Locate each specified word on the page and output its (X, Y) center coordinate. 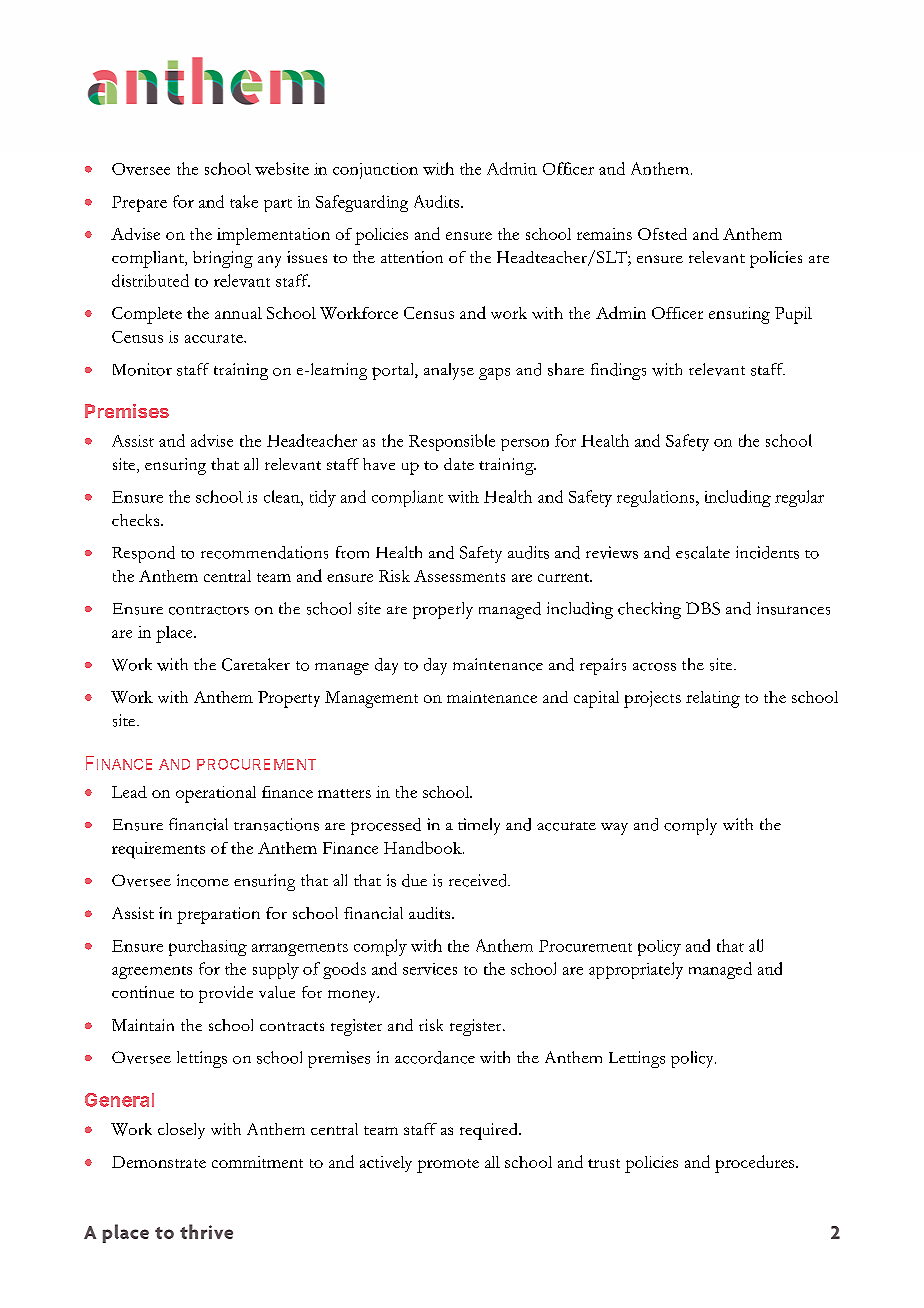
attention (412, 257)
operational (216, 794)
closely (181, 1131)
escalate (703, 552)
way (614, 829)
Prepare (139, 204)
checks (137, 520)
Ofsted (662, 234)
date (459, 464)
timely (479, 826)
